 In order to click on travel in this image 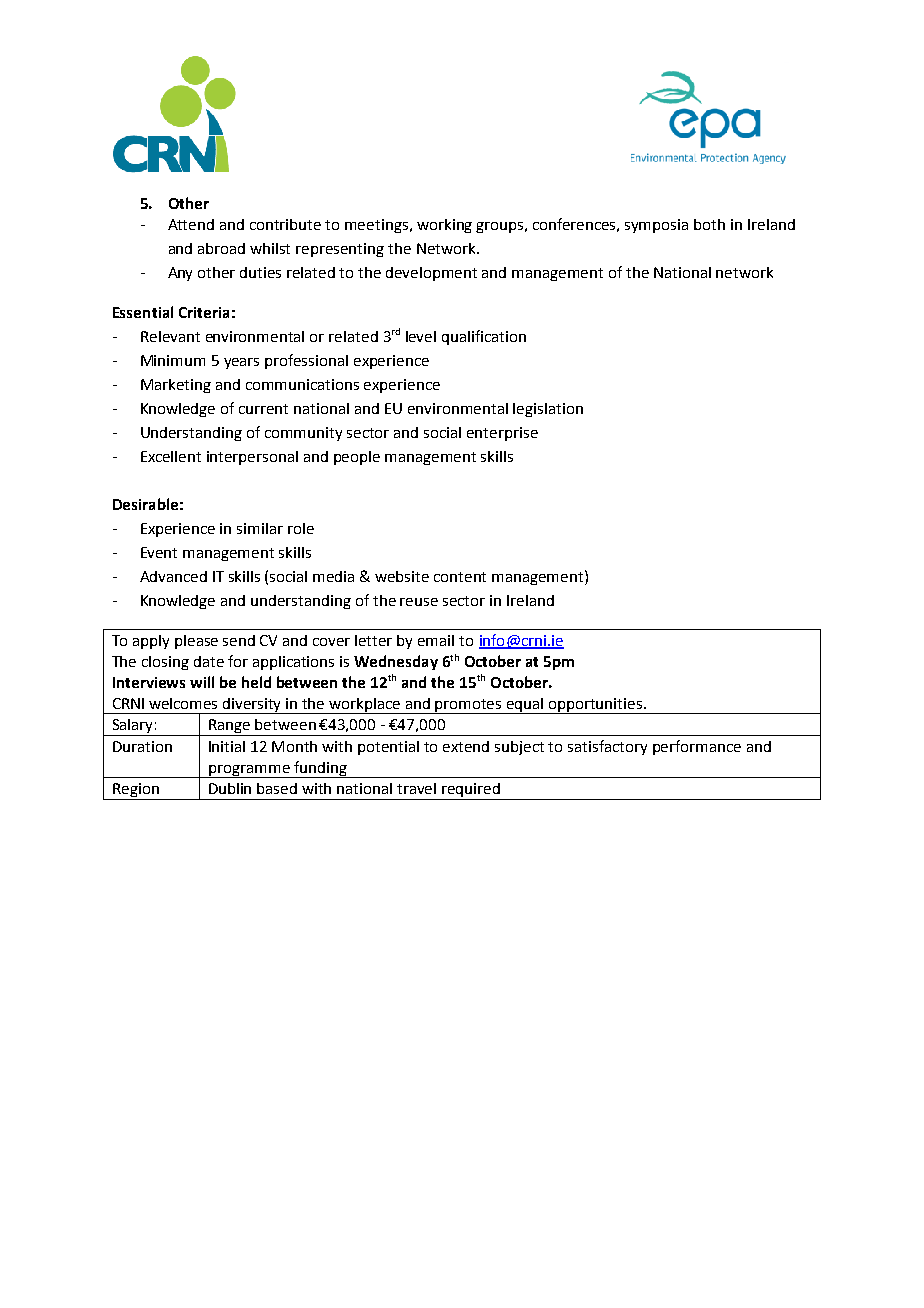, I will do `click(416, 788)`.
